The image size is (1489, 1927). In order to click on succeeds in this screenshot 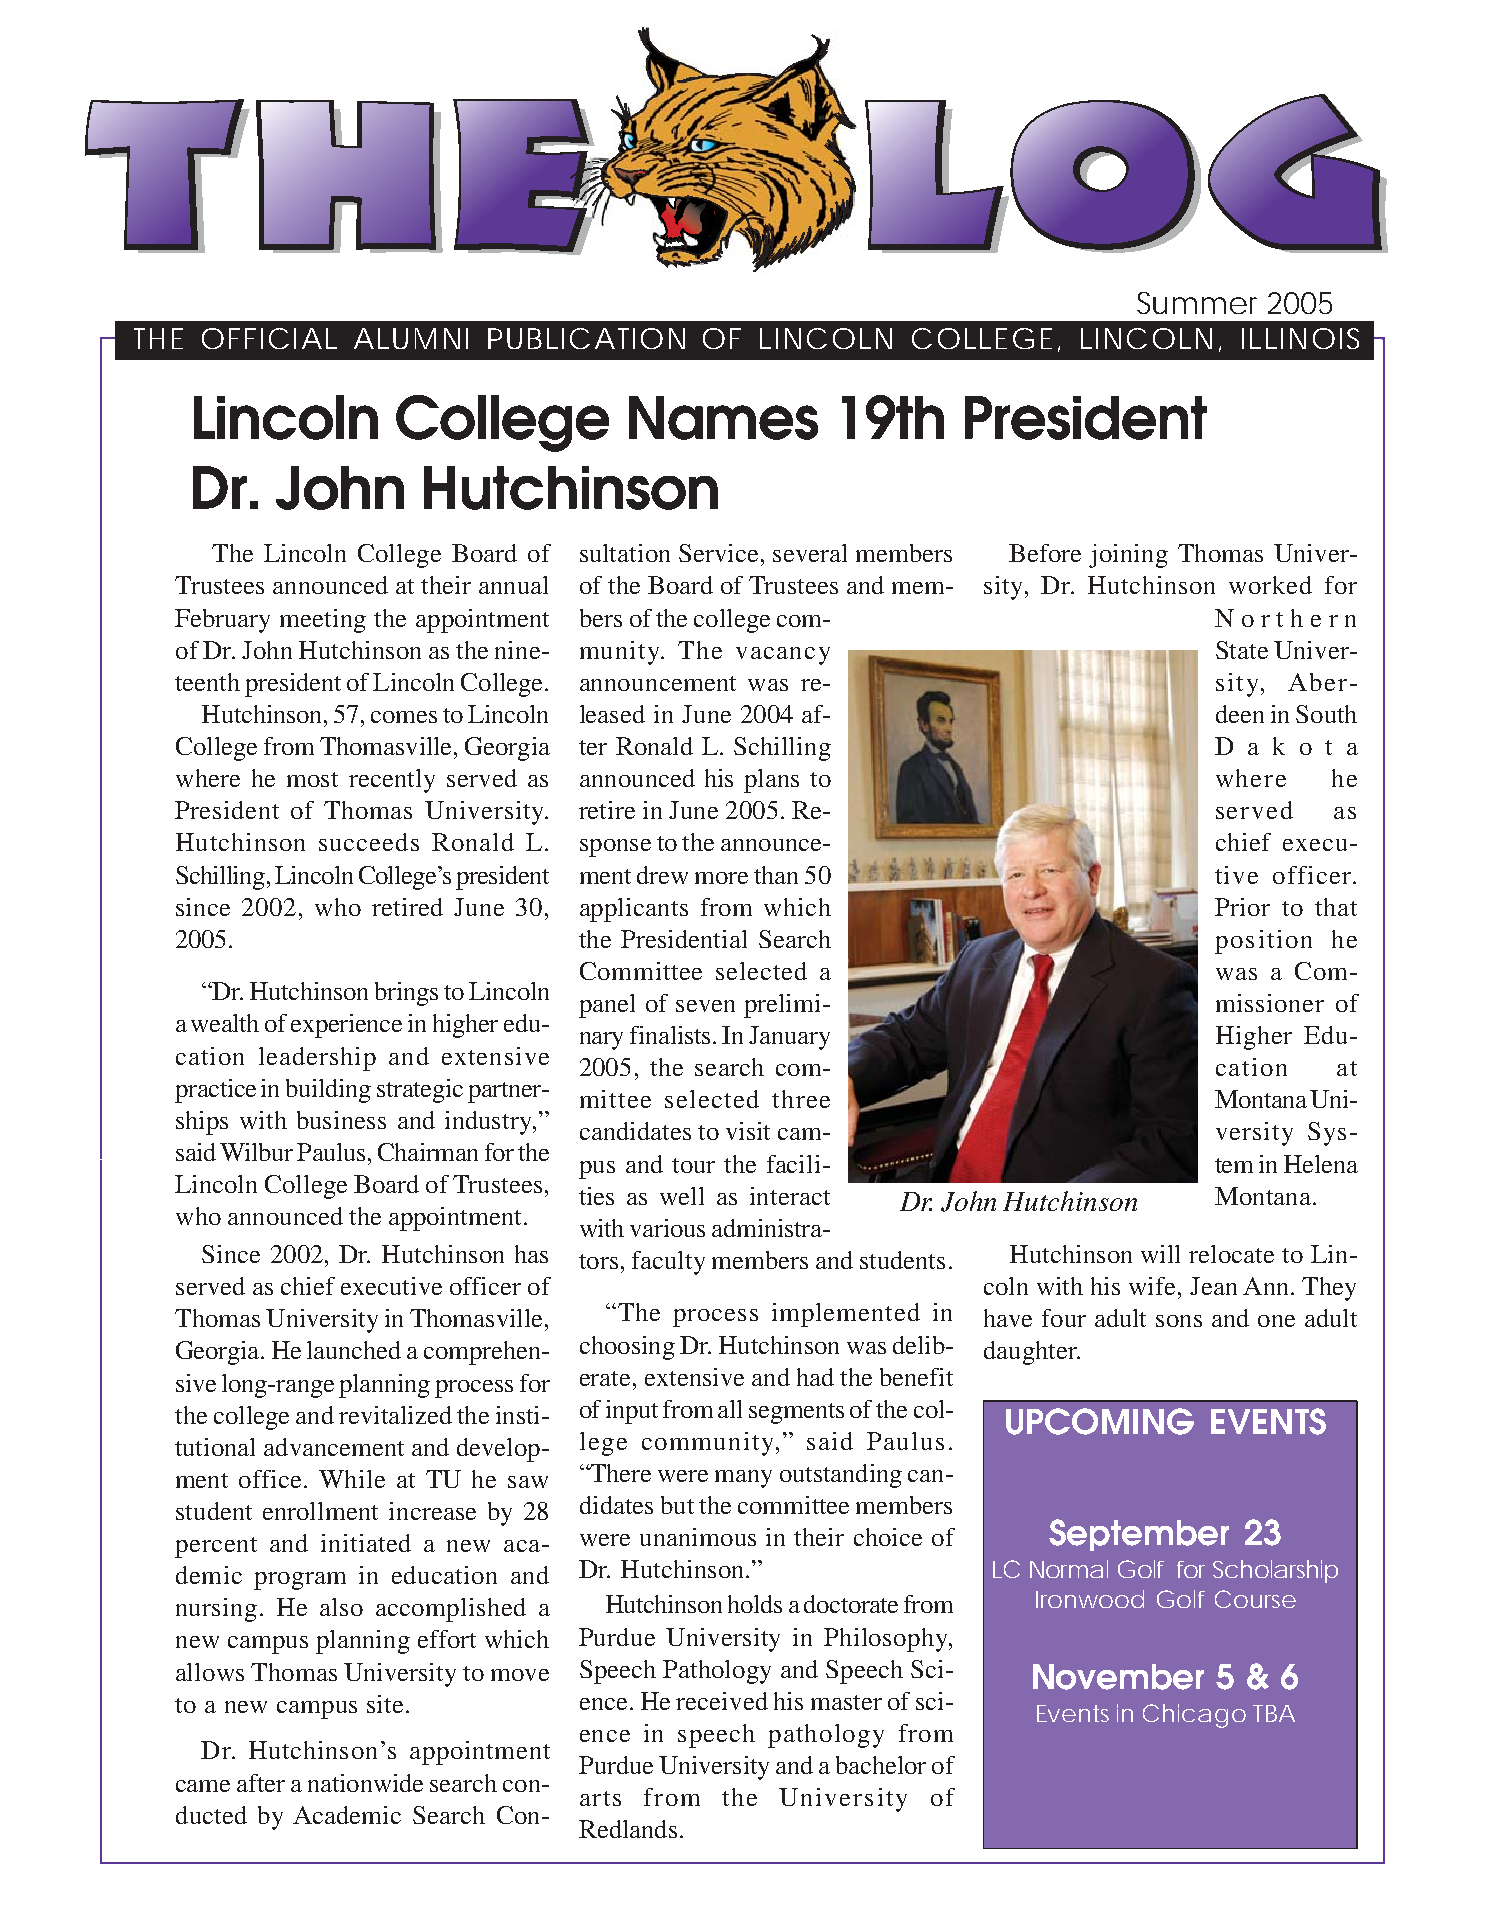, I will do `click(369, 842)`.
